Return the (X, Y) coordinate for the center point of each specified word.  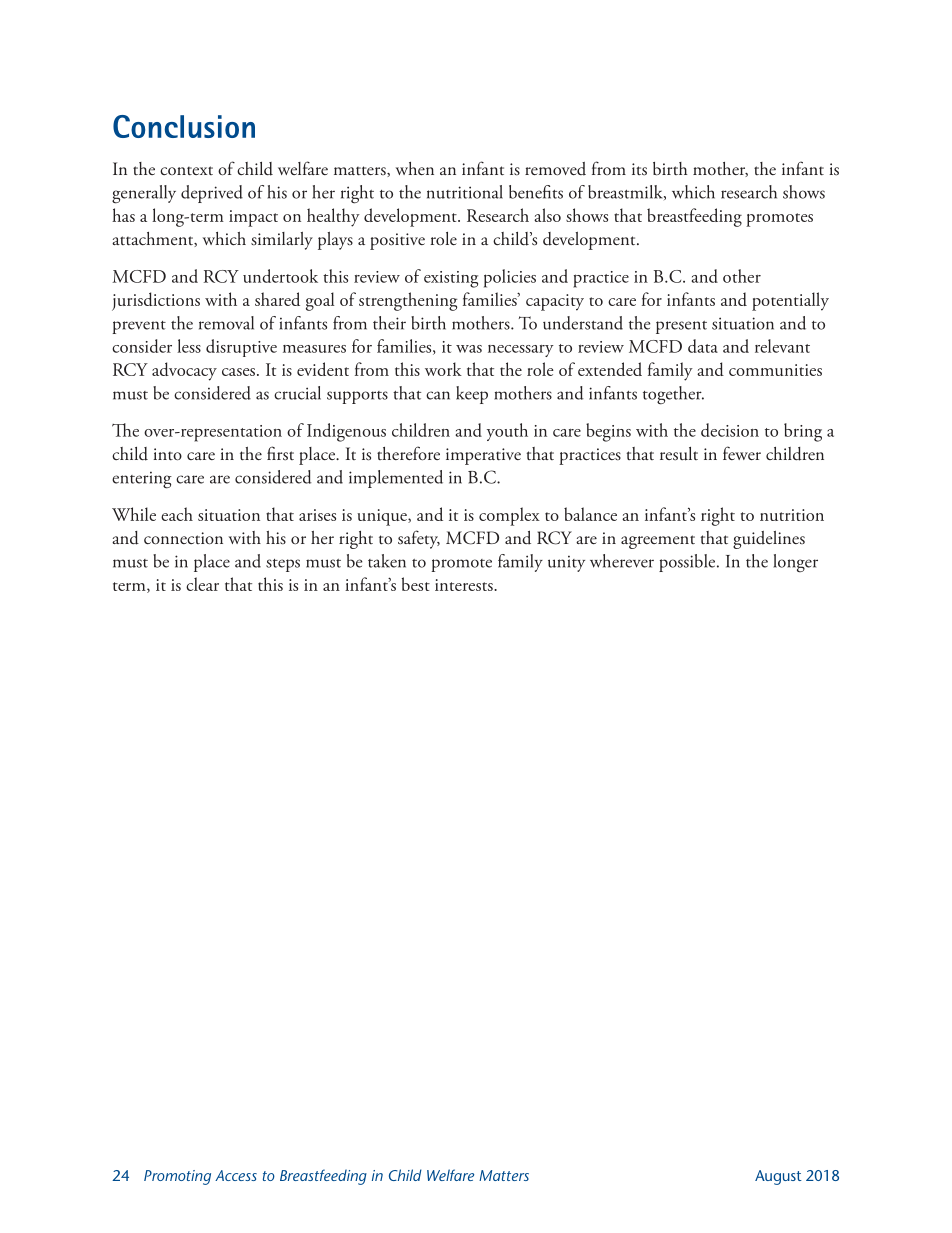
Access (236, 1175)
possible (688, 563)
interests (465, 585)
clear (202, 584)
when (415, 168)
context (186, 170)
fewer (742, 453)
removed (555, 169)
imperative (483, 456)
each (177, 514)
